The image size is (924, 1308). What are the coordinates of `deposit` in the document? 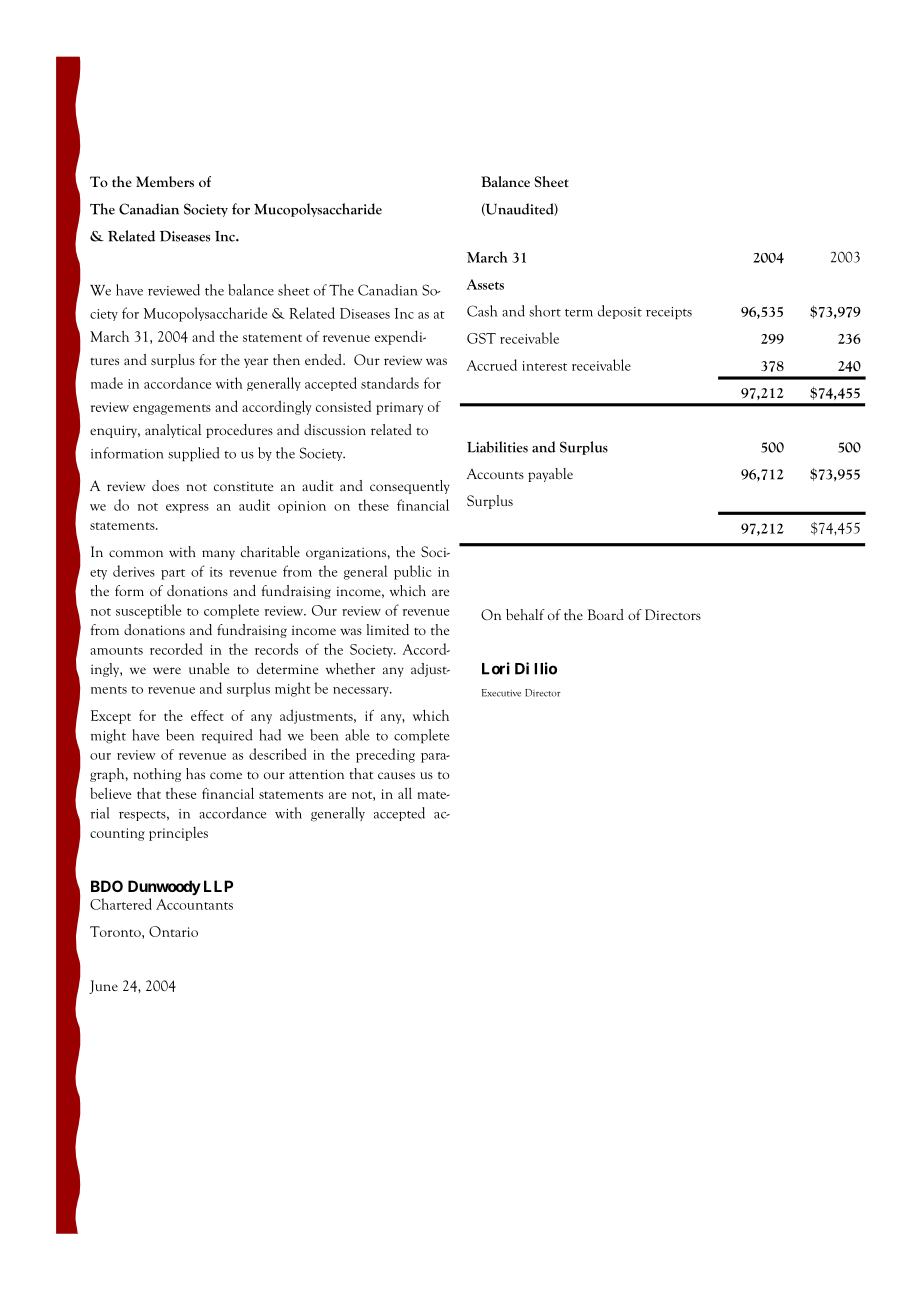 It's located at (620, 312).
